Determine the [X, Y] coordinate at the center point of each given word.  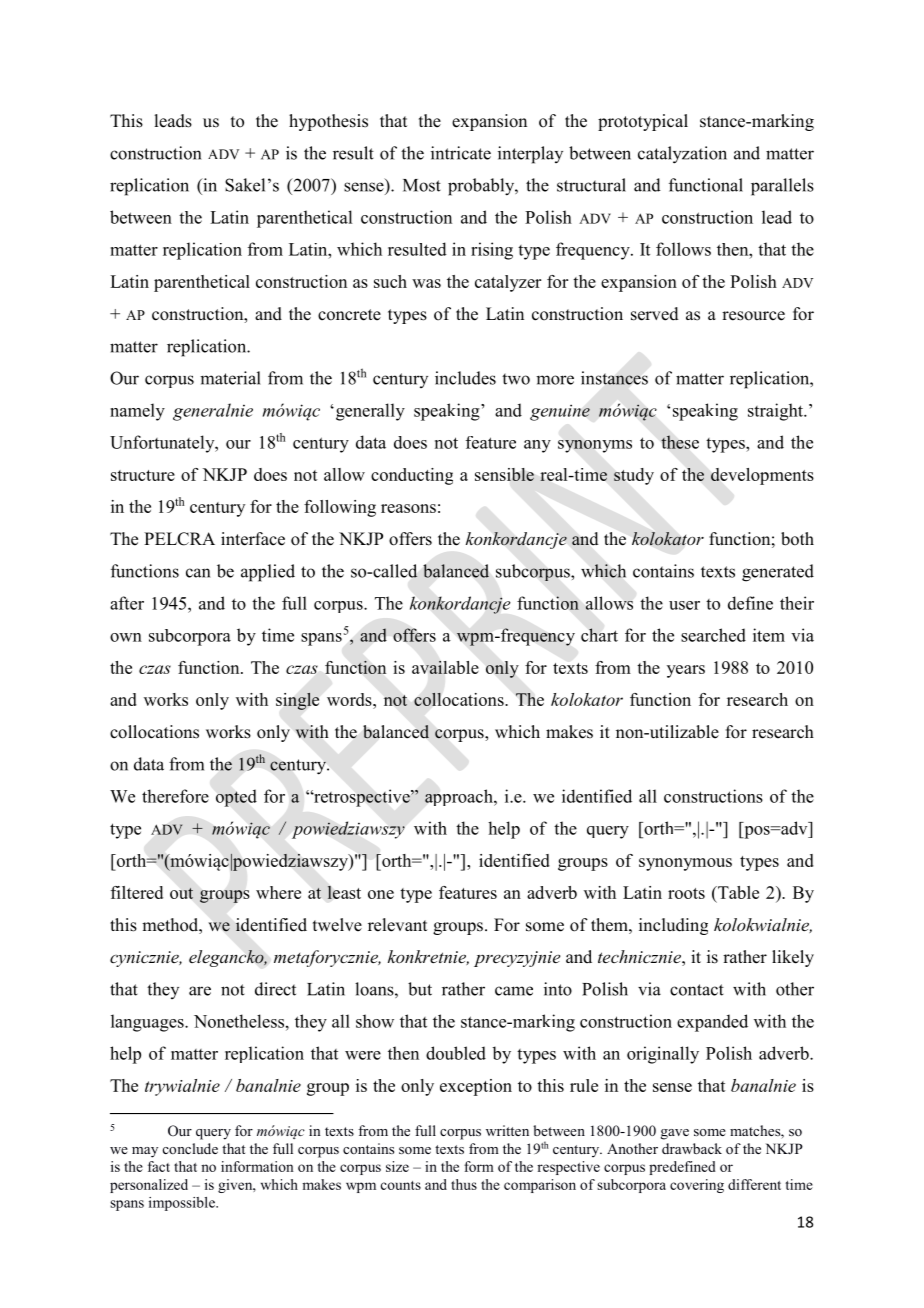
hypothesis [328, 122]
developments [762, 476]
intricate [461, 153]
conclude [190, 1148]
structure [143, 475]
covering [697, 1186]
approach [460, 797]
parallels [782, 187]
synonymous [685, 864]
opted [236, 798]
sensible [504, 474]
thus [464, 1184]
